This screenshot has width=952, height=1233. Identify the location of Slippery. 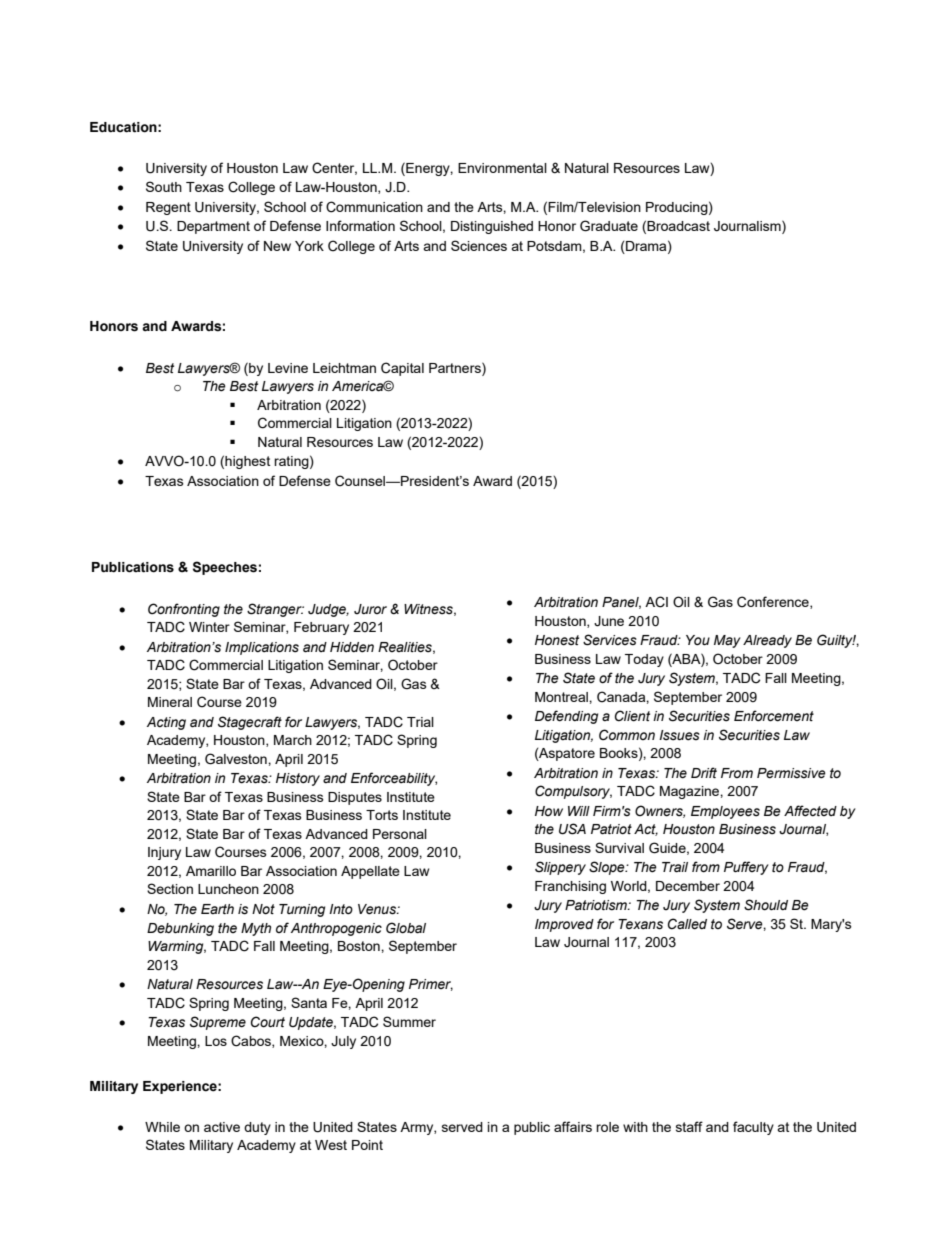
(560, 868).
